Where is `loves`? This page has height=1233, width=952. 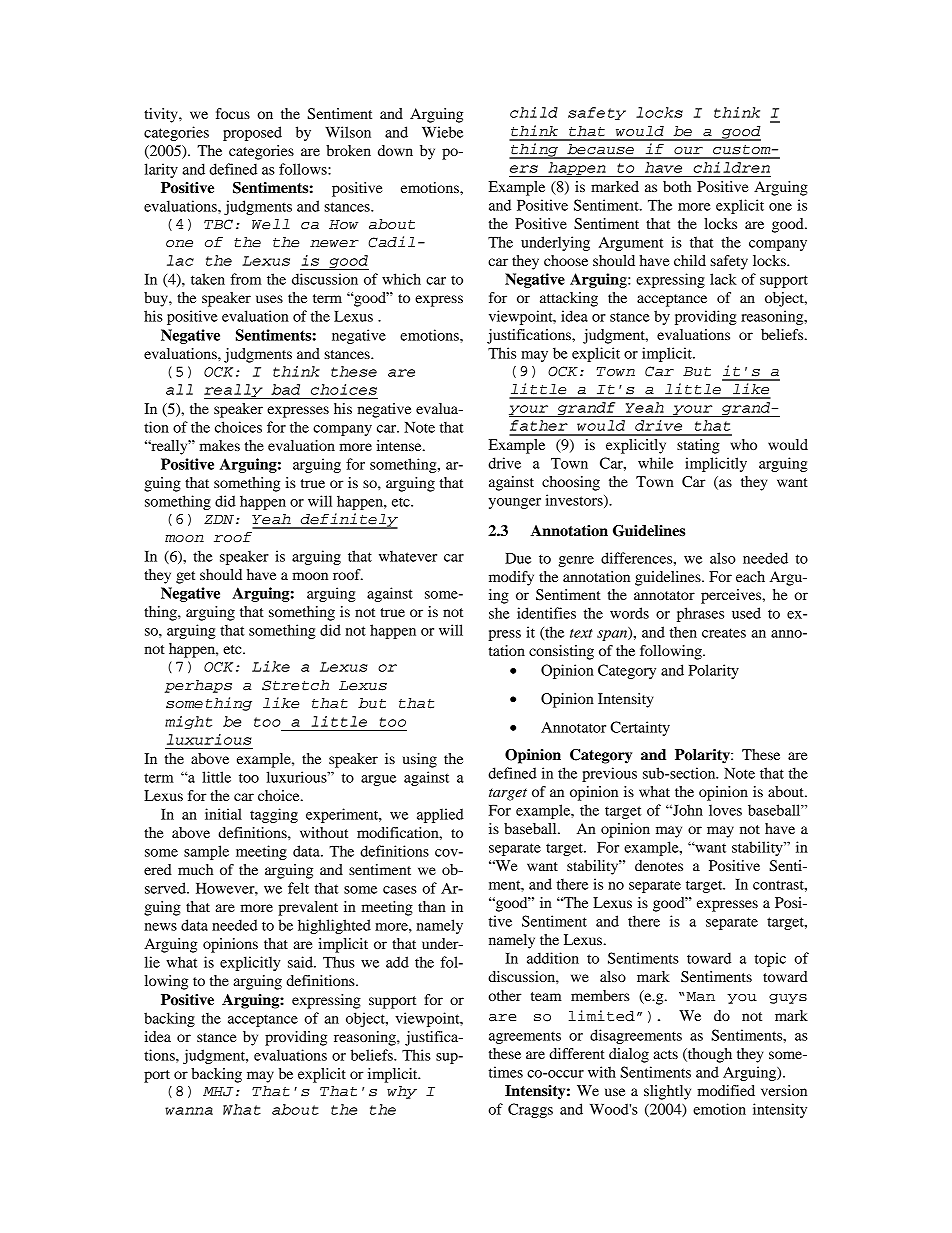
loves is located at coordinates (725, 810).
